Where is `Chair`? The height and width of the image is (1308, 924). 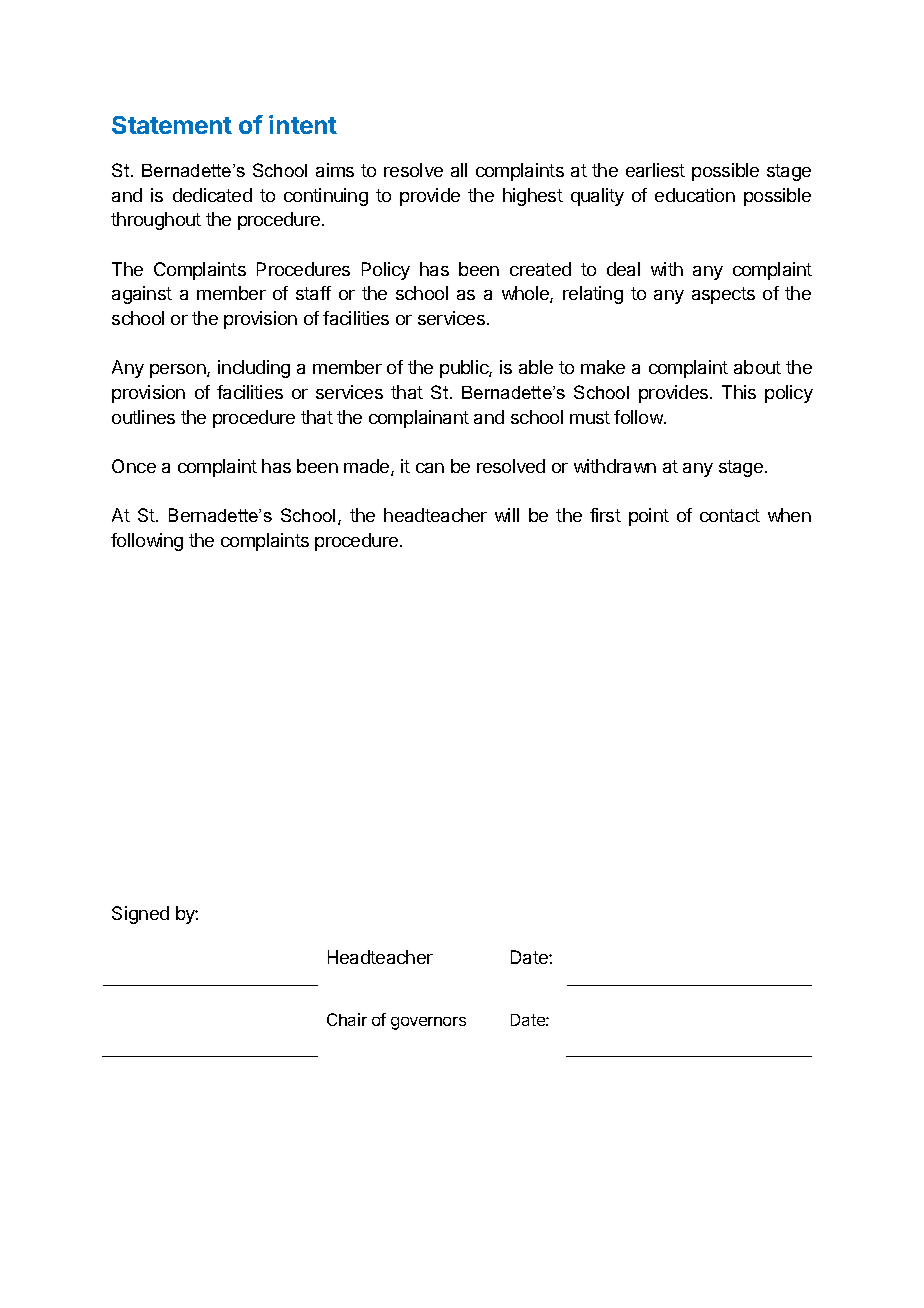
Chair is located at coordinates (347, 1019).
